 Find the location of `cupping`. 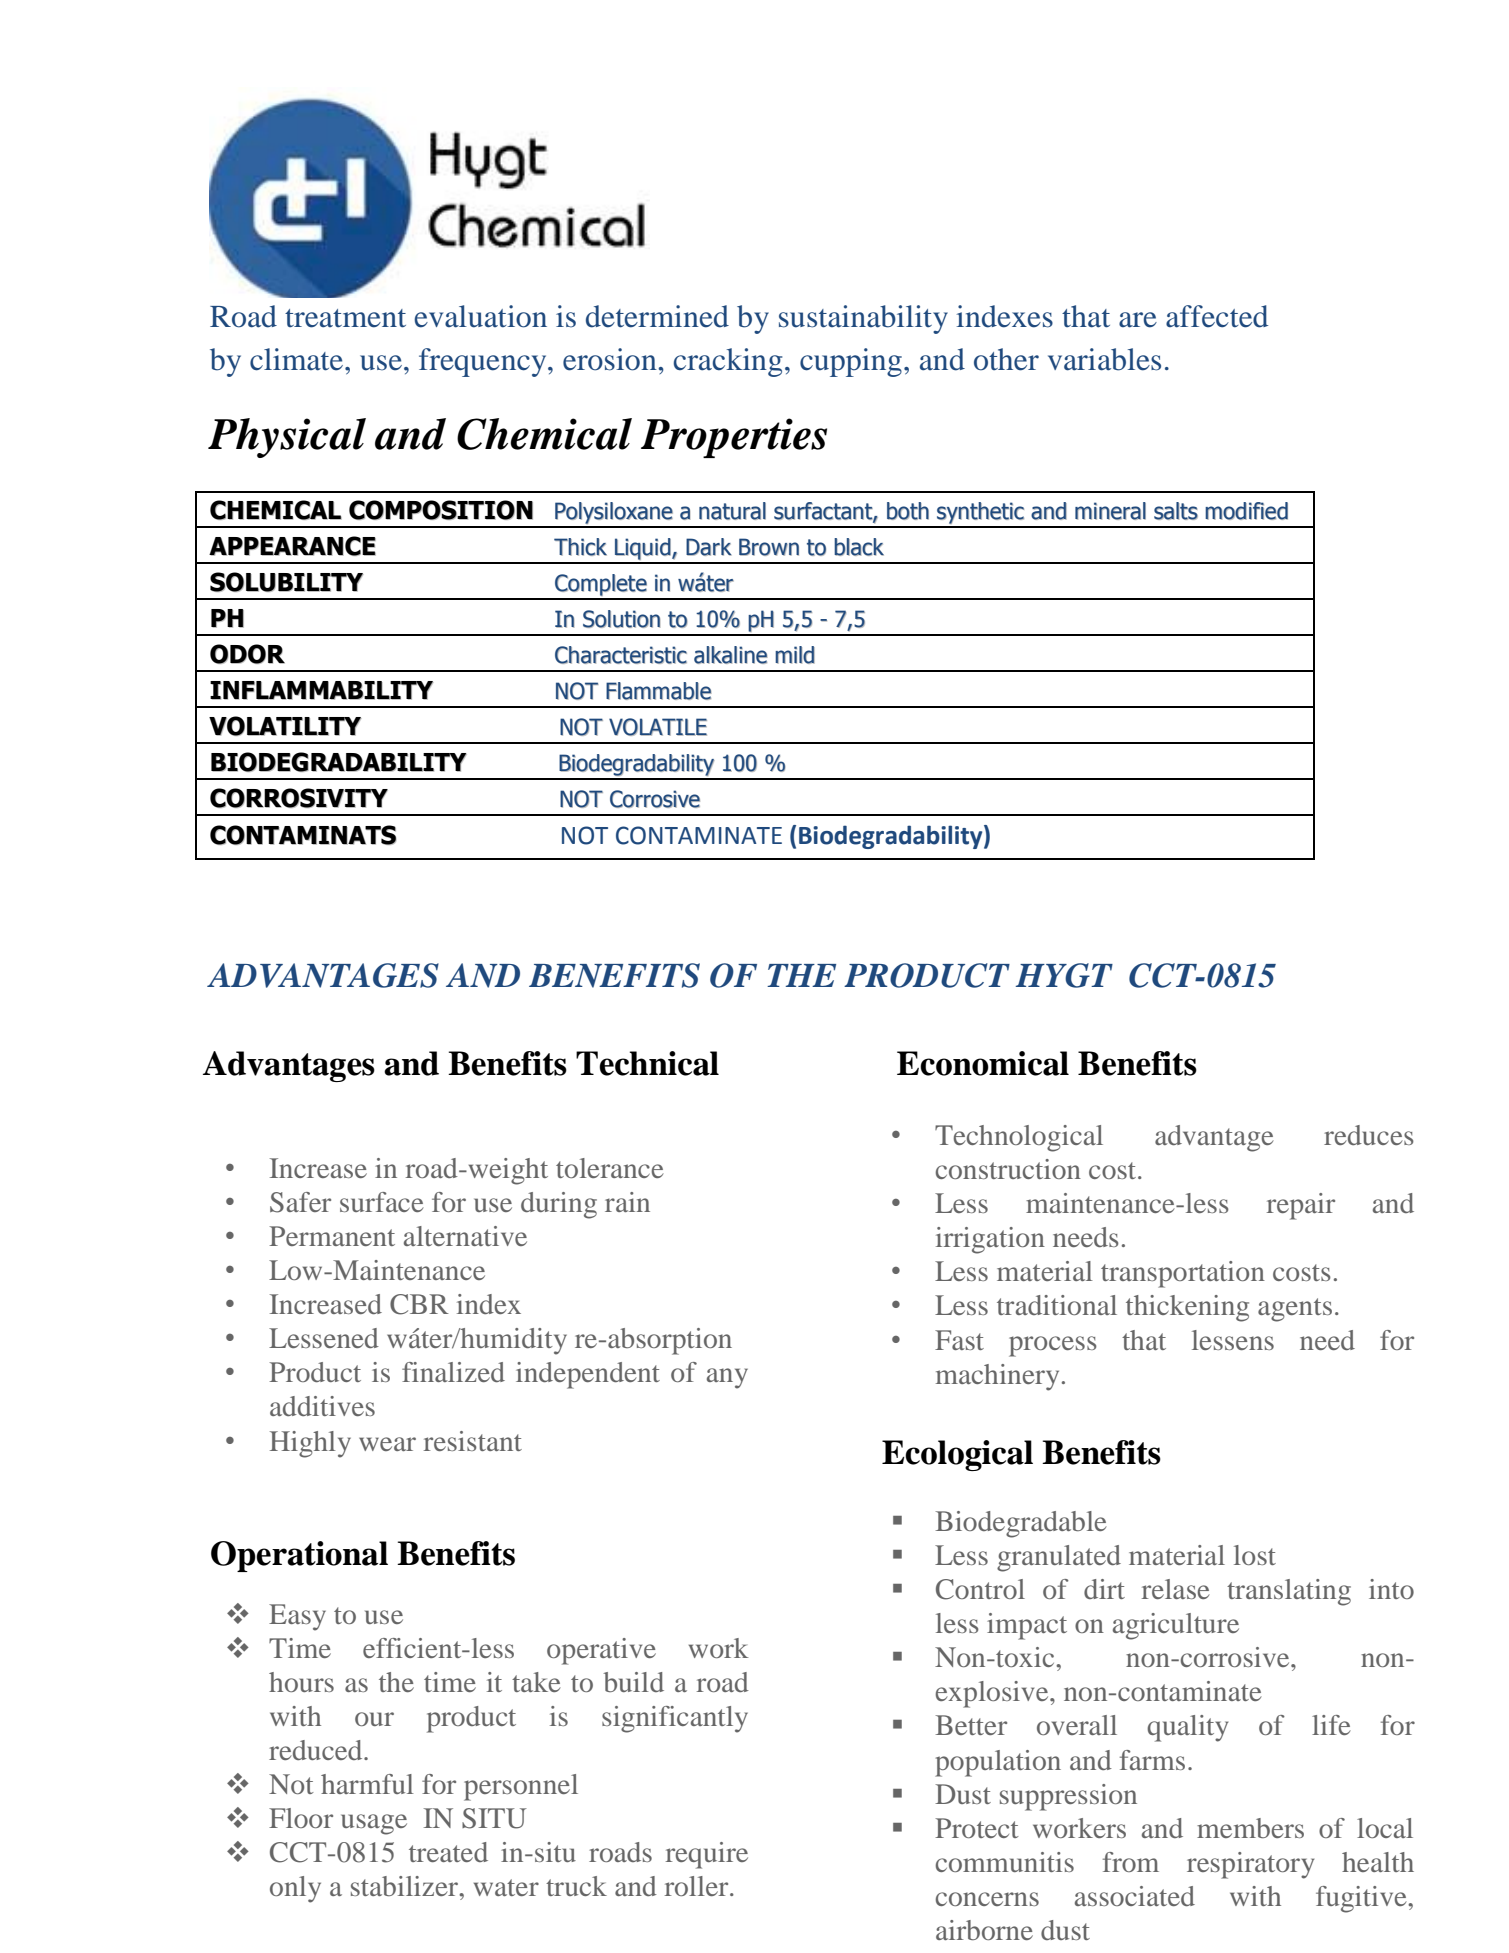

cupping is located at coordinates (851, 362).
